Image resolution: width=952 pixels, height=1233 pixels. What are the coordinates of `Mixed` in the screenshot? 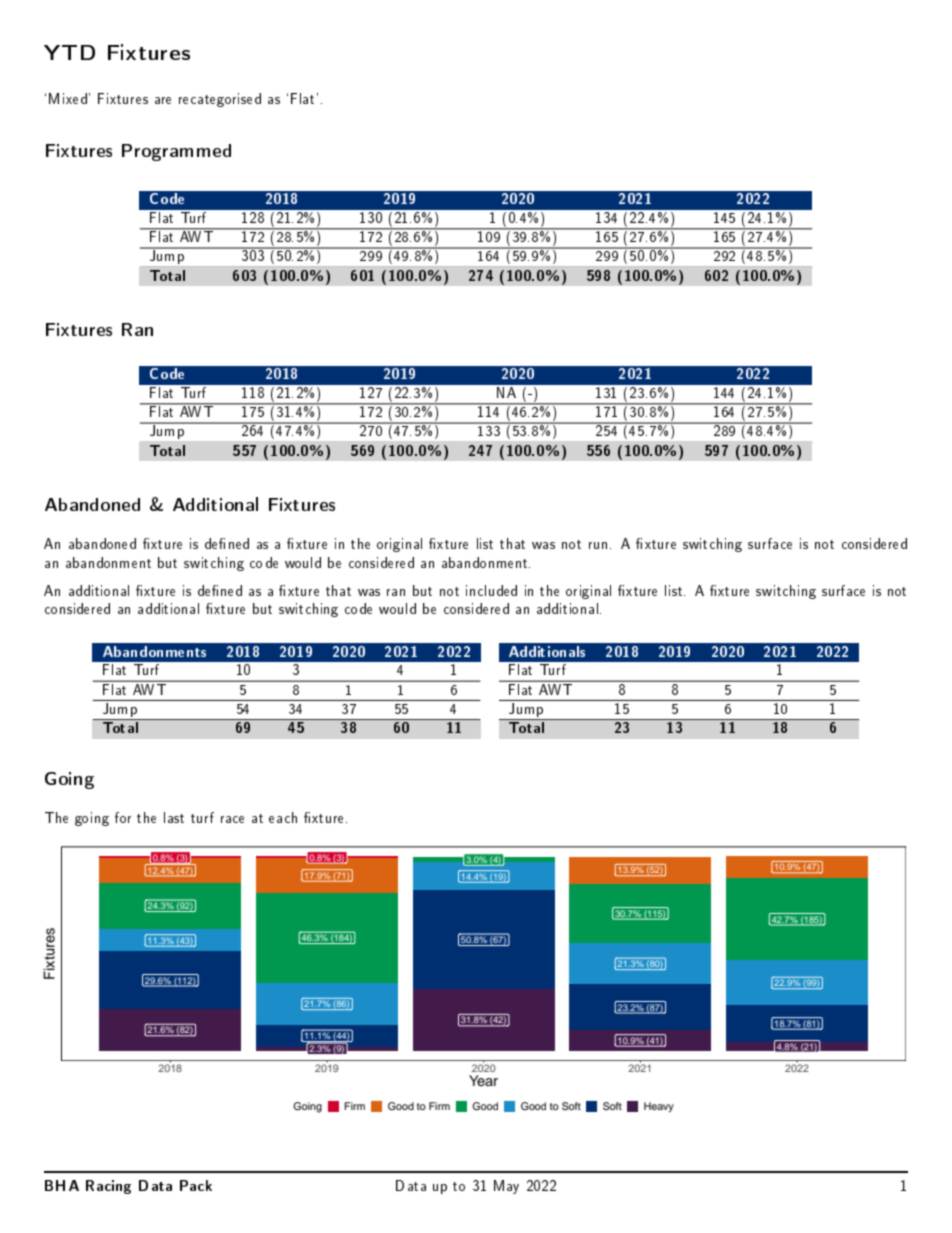 It's located at (68, 98).
